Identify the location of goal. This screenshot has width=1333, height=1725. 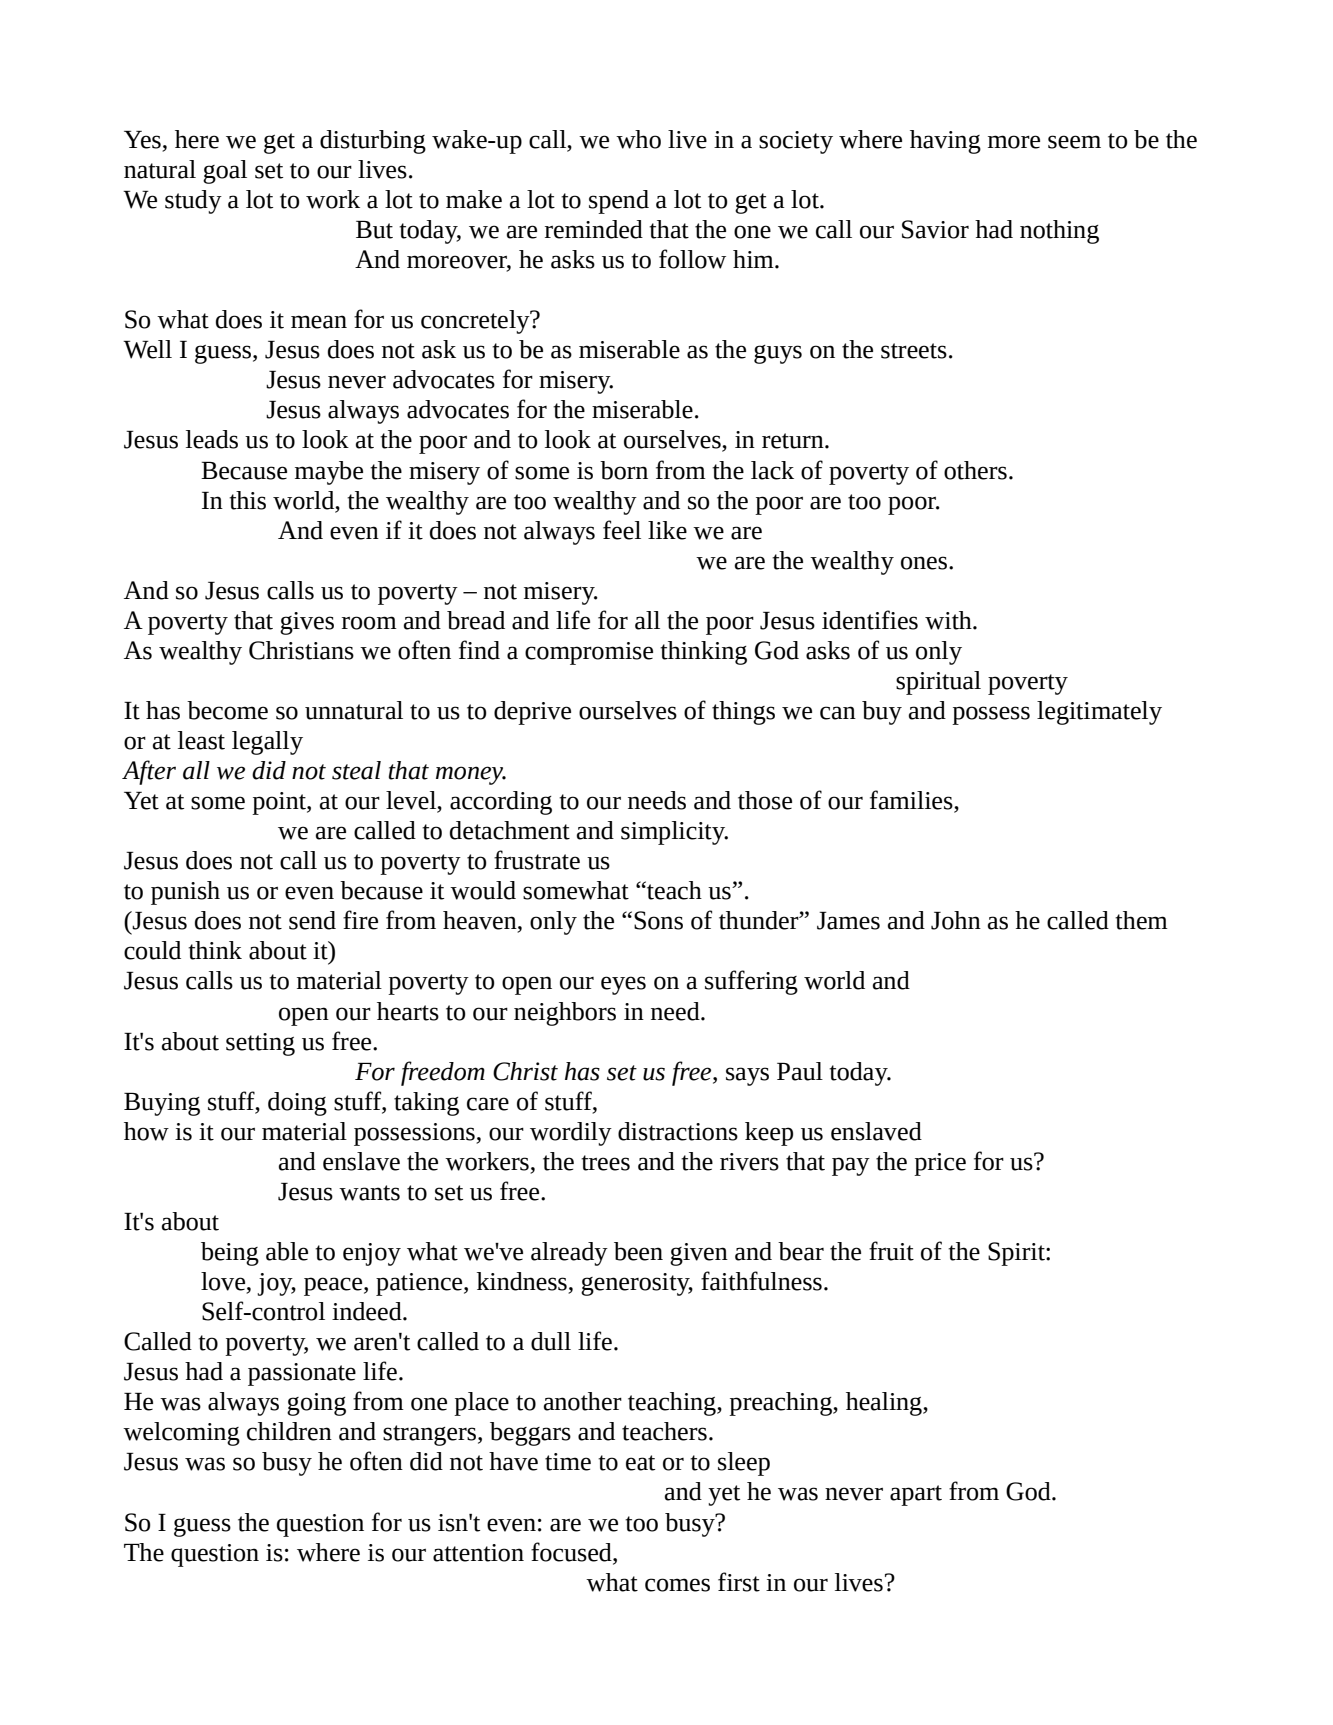
(225, 172).
